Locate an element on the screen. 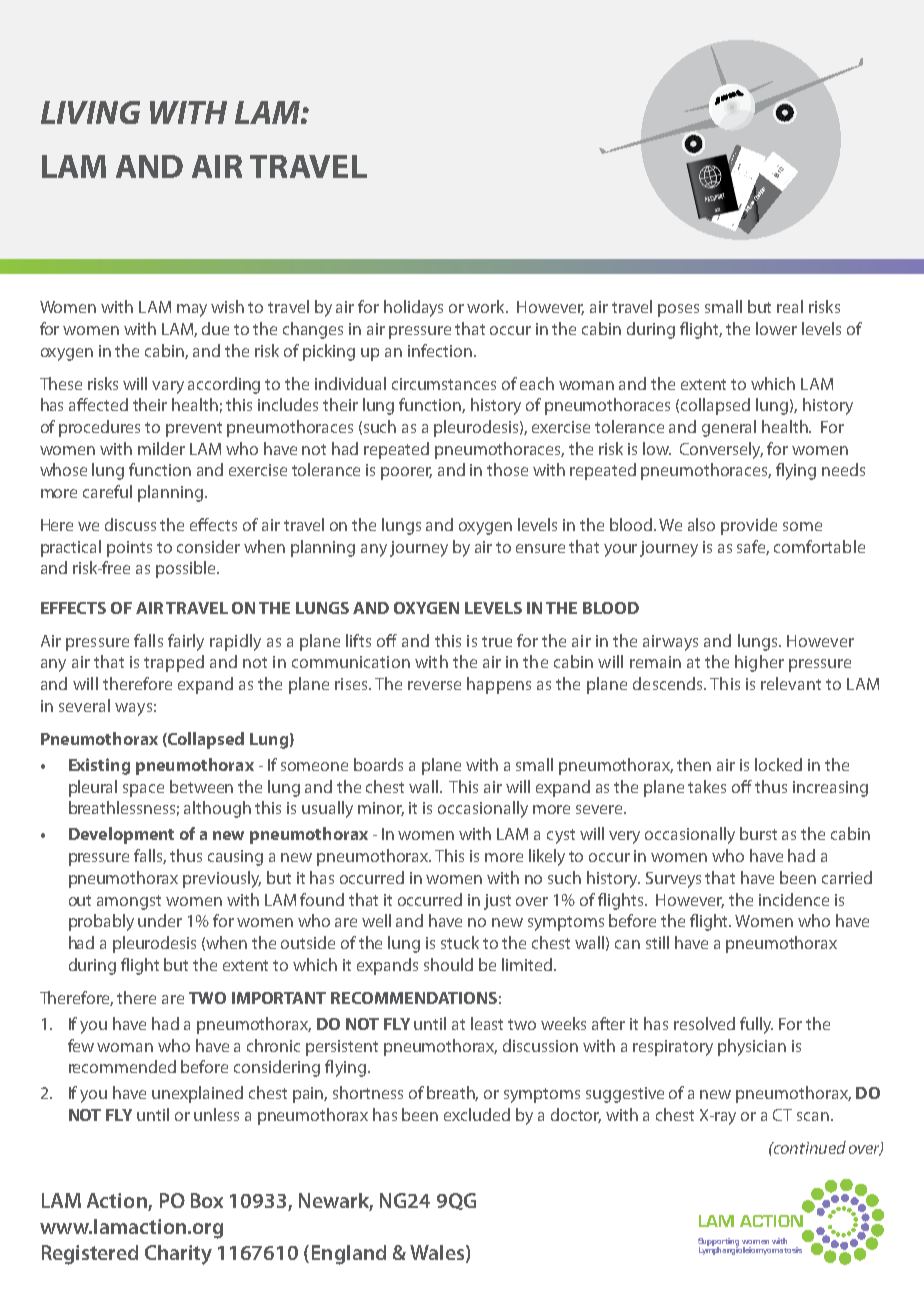 The height and width of the screenshot is (1308, 924). burst is located at coordinates (758, 833).
